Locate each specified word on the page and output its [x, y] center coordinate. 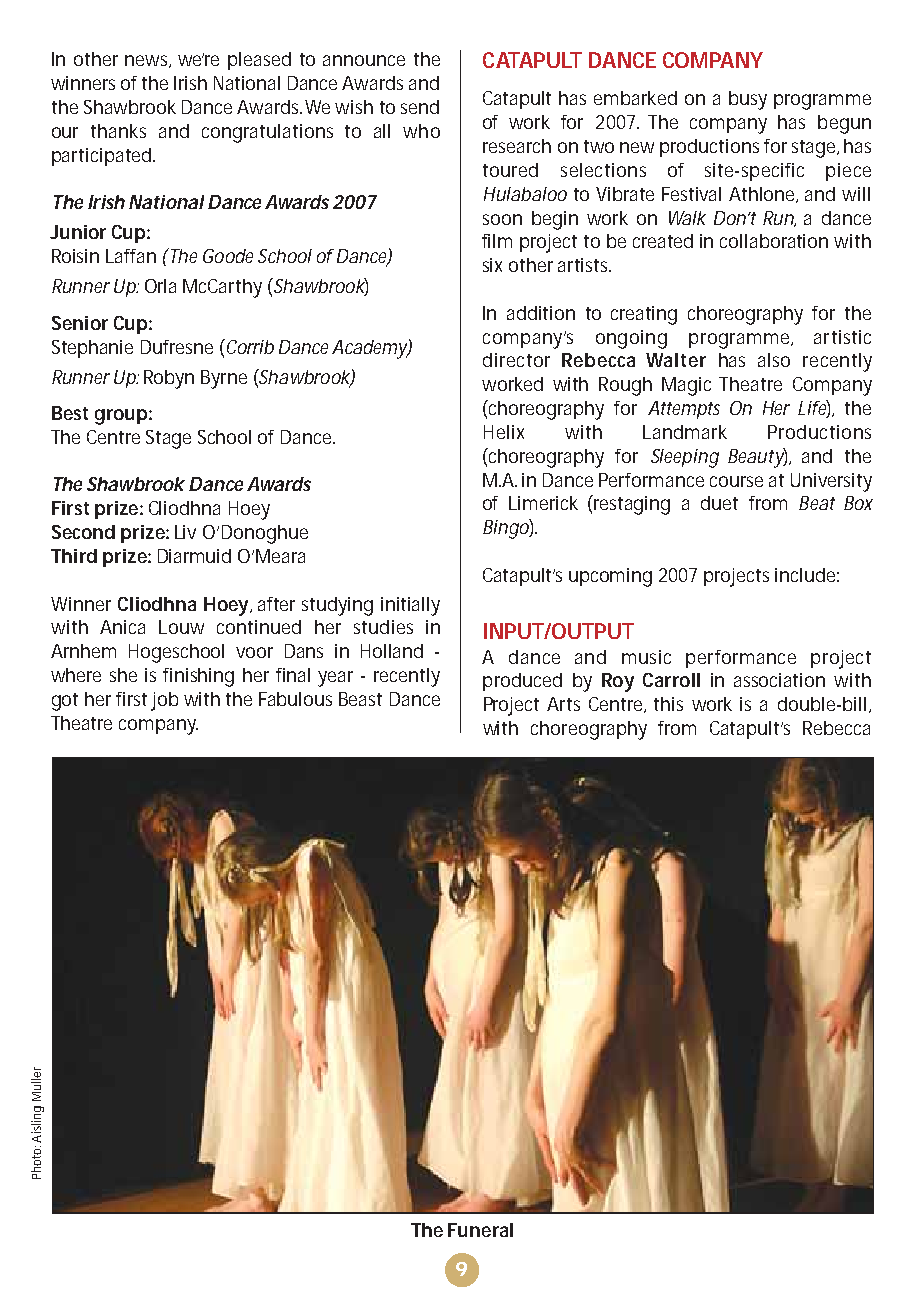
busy [748, 100]
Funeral [480, 1230]
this [668, 704]
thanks [118, 131]
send [420, 107]
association [779, 680]
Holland [392, 651]
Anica [122, 627]
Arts [563, 704]
